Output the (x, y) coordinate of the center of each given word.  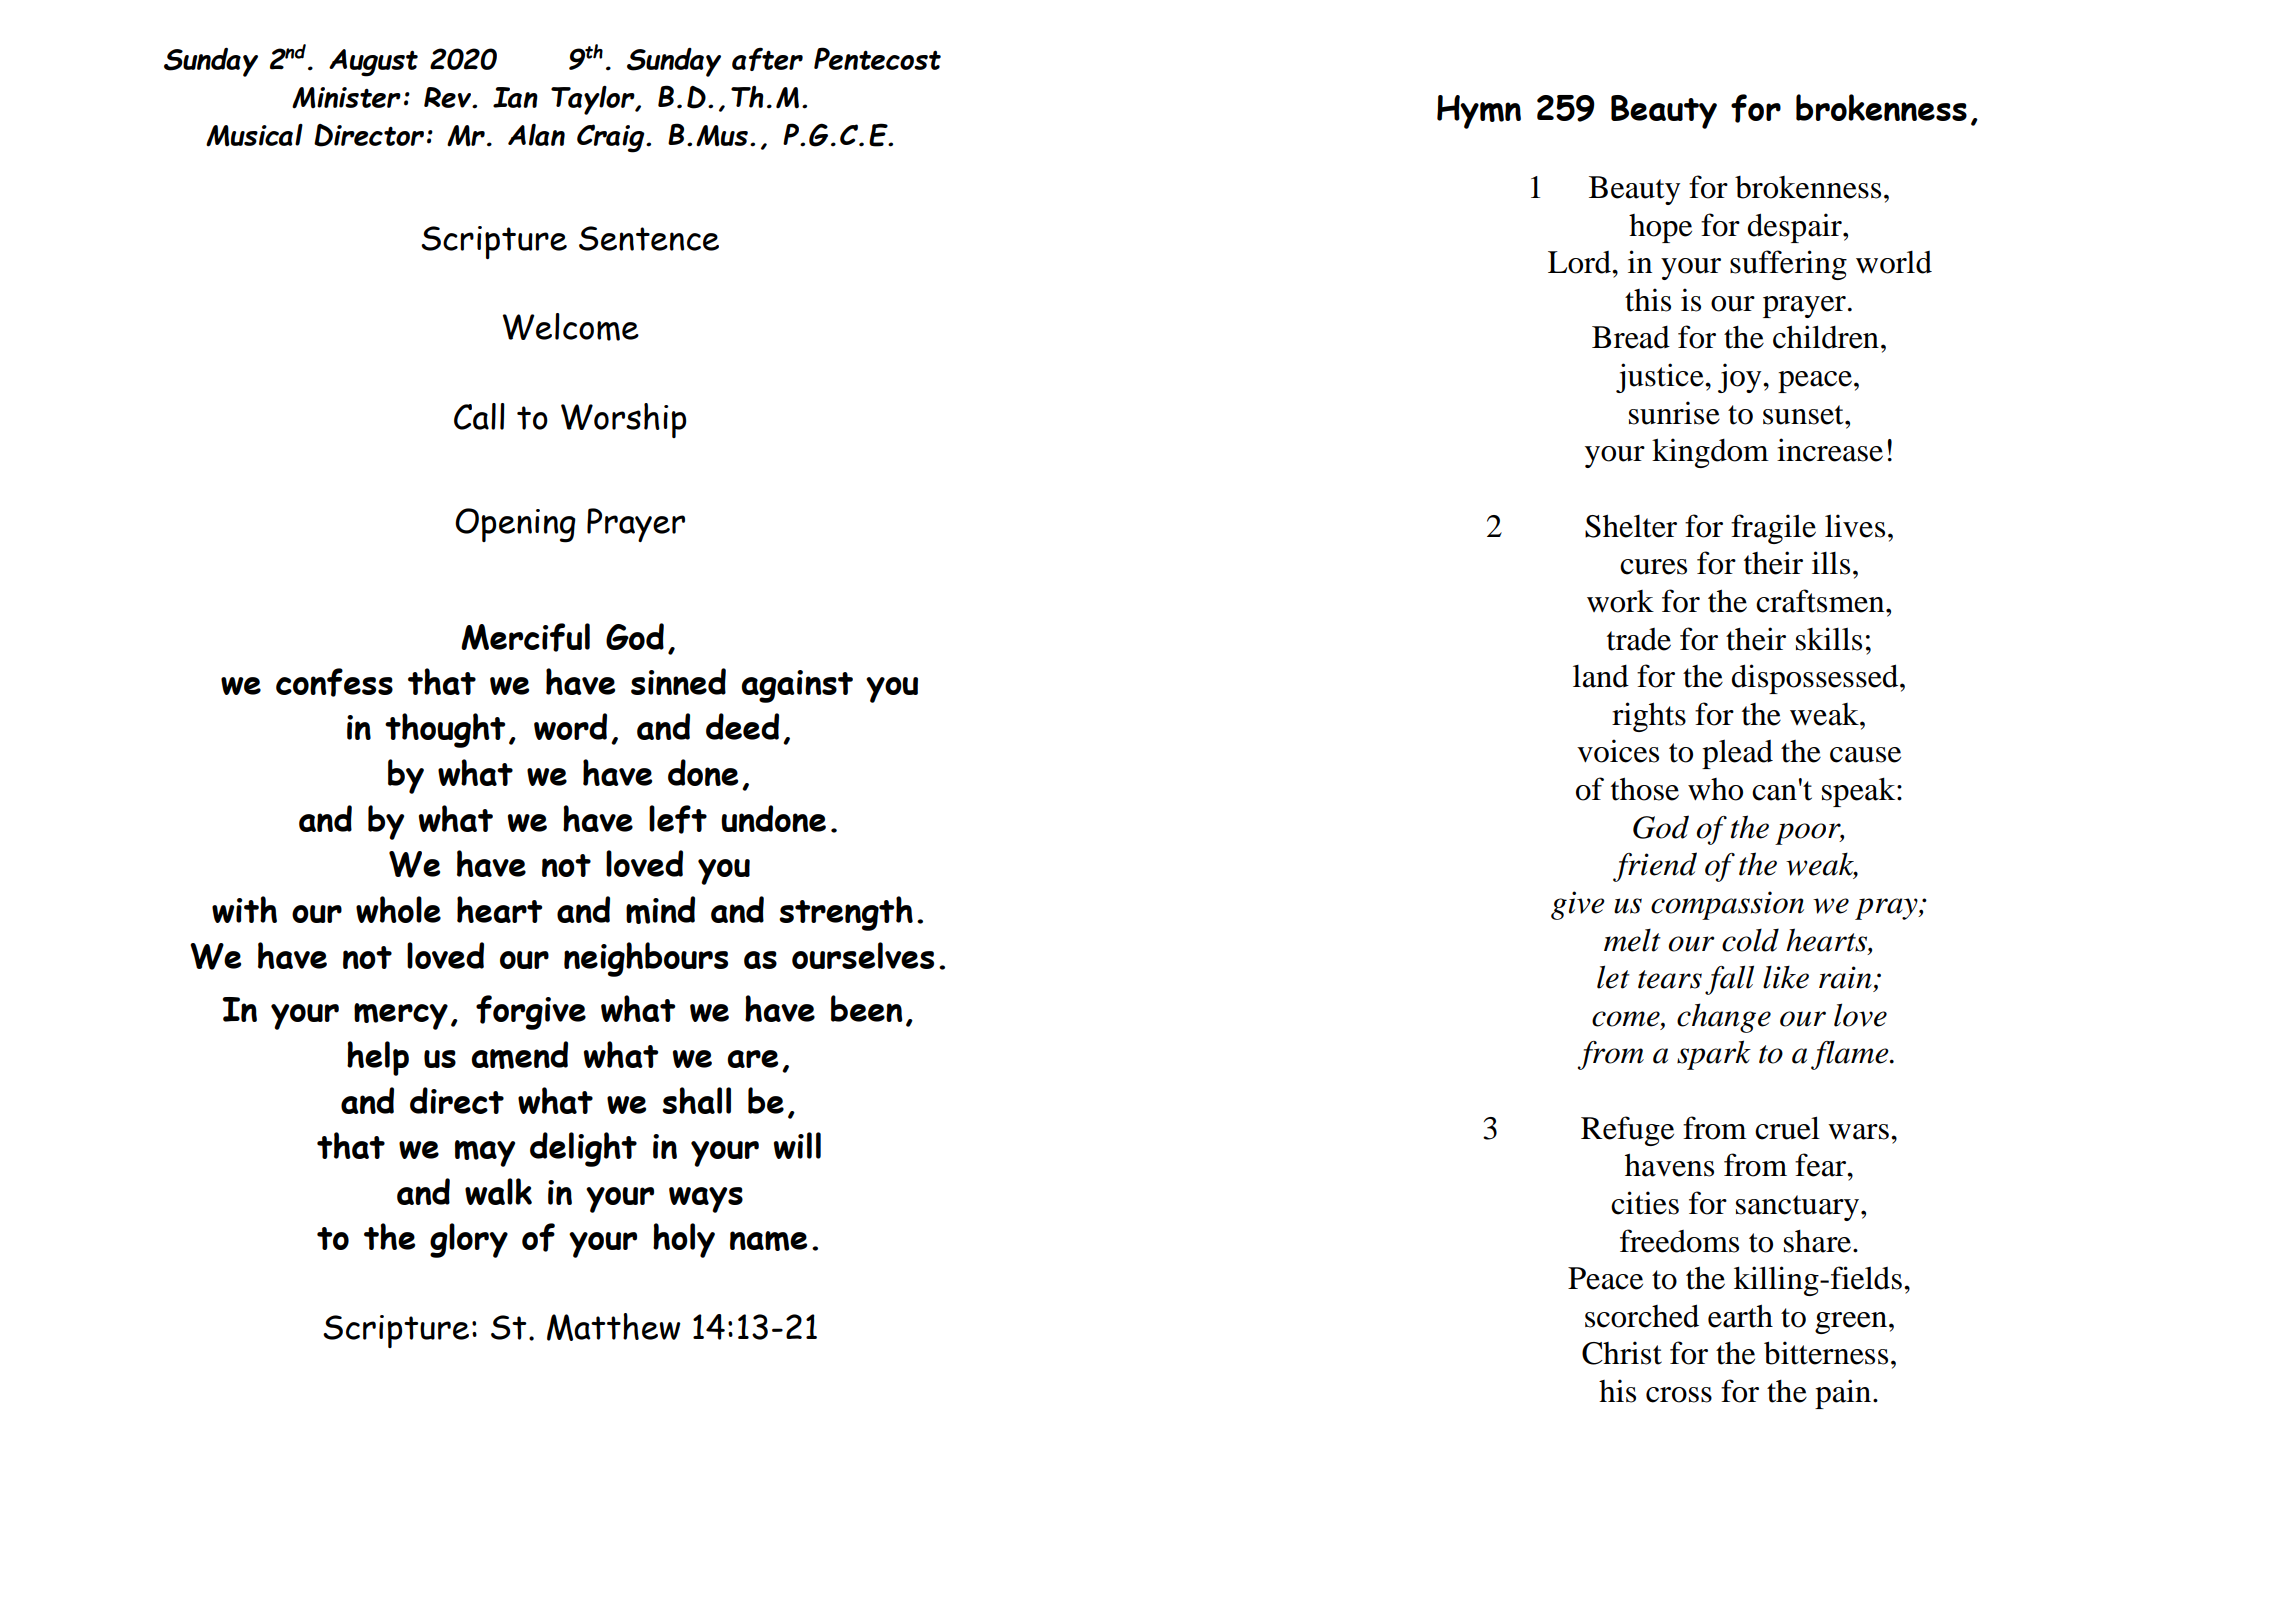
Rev (449, 97)
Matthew (614, 1327)
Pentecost (877, 58)
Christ (1622, 1353)
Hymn (1479, 112)
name (768, 1241)
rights (1649, 717)
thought (445, 730)
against (797, 686)
